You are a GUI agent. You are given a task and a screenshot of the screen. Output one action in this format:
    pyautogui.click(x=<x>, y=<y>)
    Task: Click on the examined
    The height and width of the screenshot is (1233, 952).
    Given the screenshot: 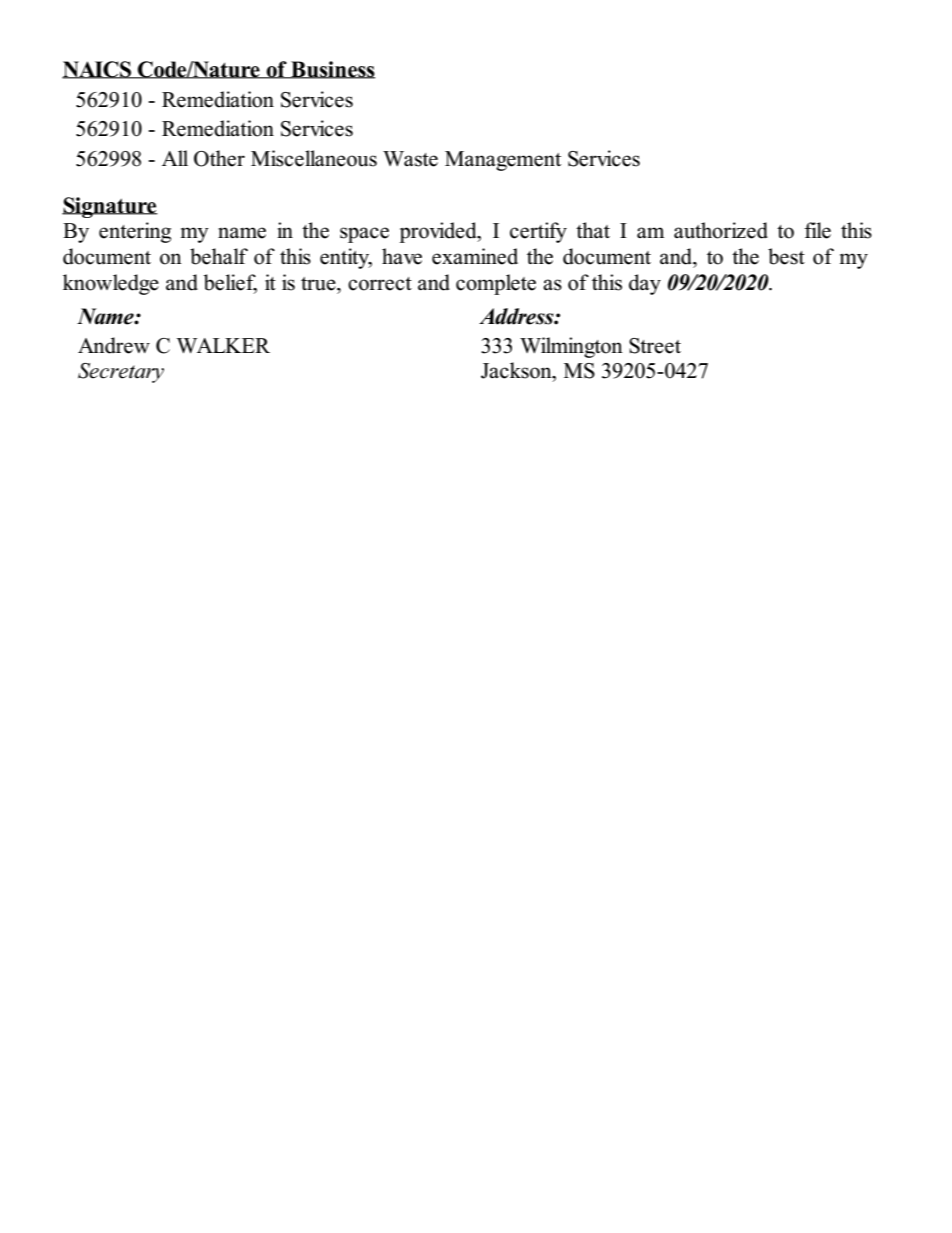 What is the action you would take?
    pyautogui.click(x=475, y=256)
